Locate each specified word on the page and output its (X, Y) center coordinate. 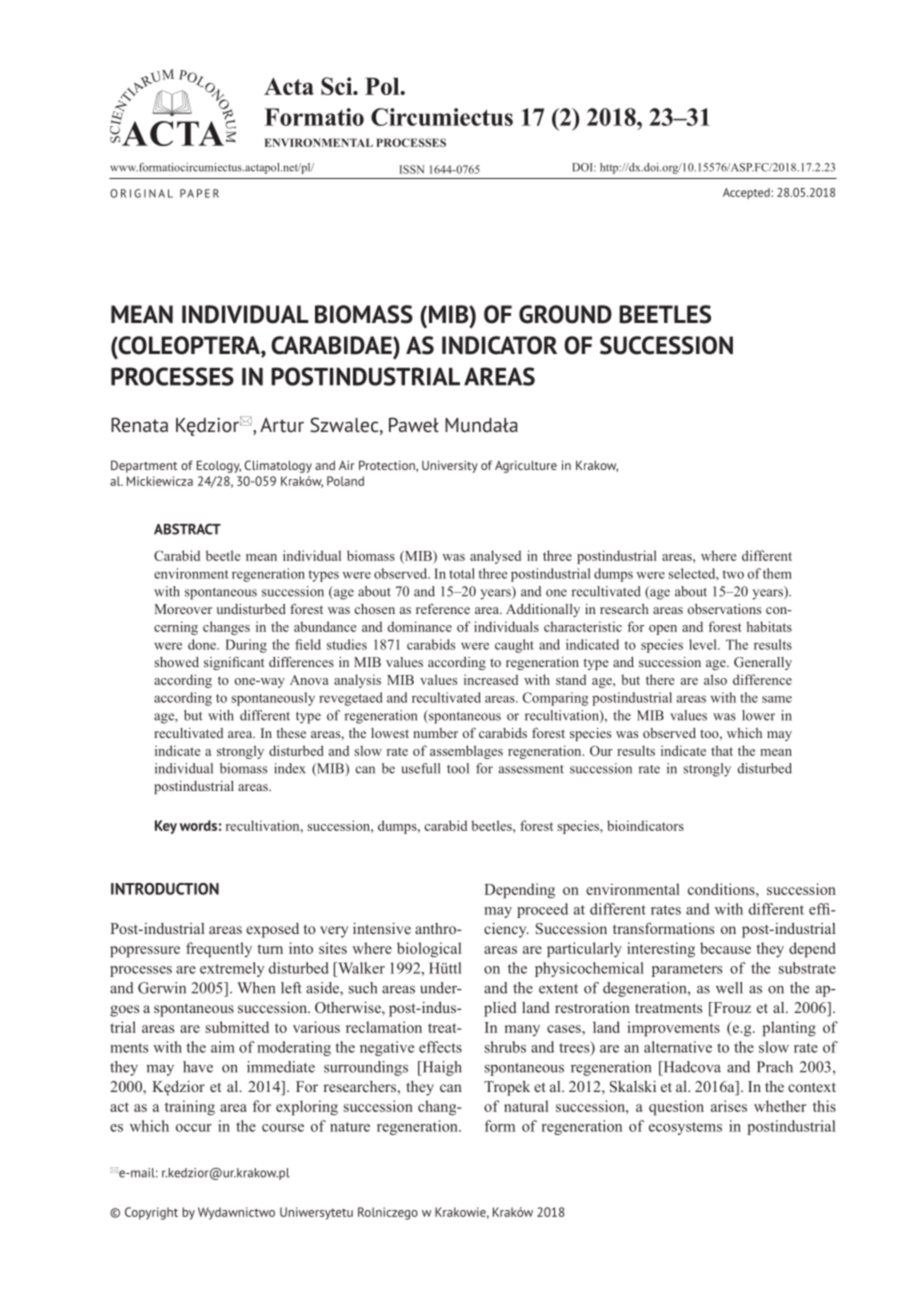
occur (194, 1128)
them (777, 573)
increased (491, 679)
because (725, 948)
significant (234, 663)
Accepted (746, 193)
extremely (232, 969)
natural (526, 1106)
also (715, 679)
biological (429, 950)
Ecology (219, 466)
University (450, 467)
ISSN (411, 169)
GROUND (565, 314)
